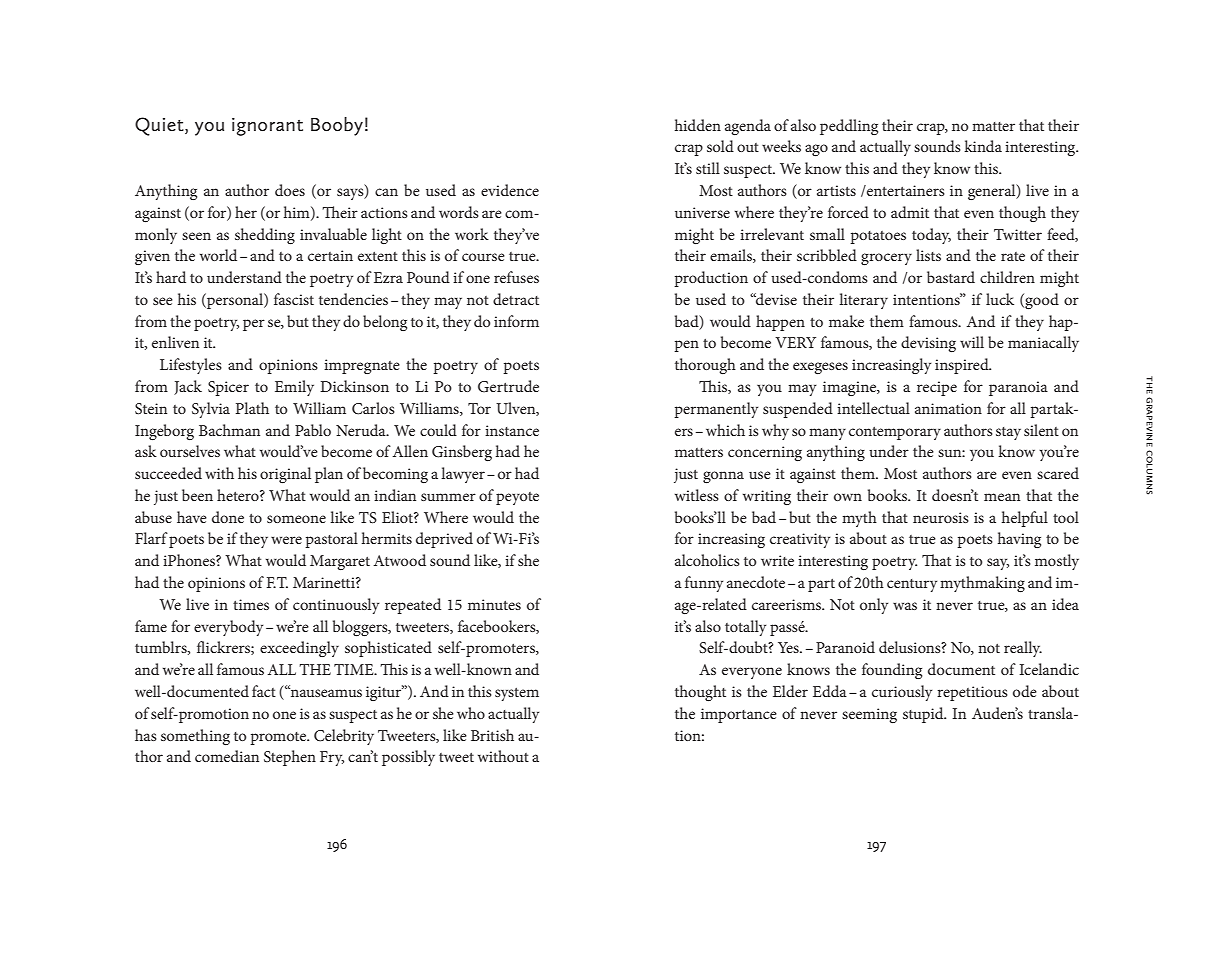 This screenshot has height=980, width=1214. What do you see at coordinates (336, 606) in the screenshot?
I see `continuously` at bounding box center [336, 606].
